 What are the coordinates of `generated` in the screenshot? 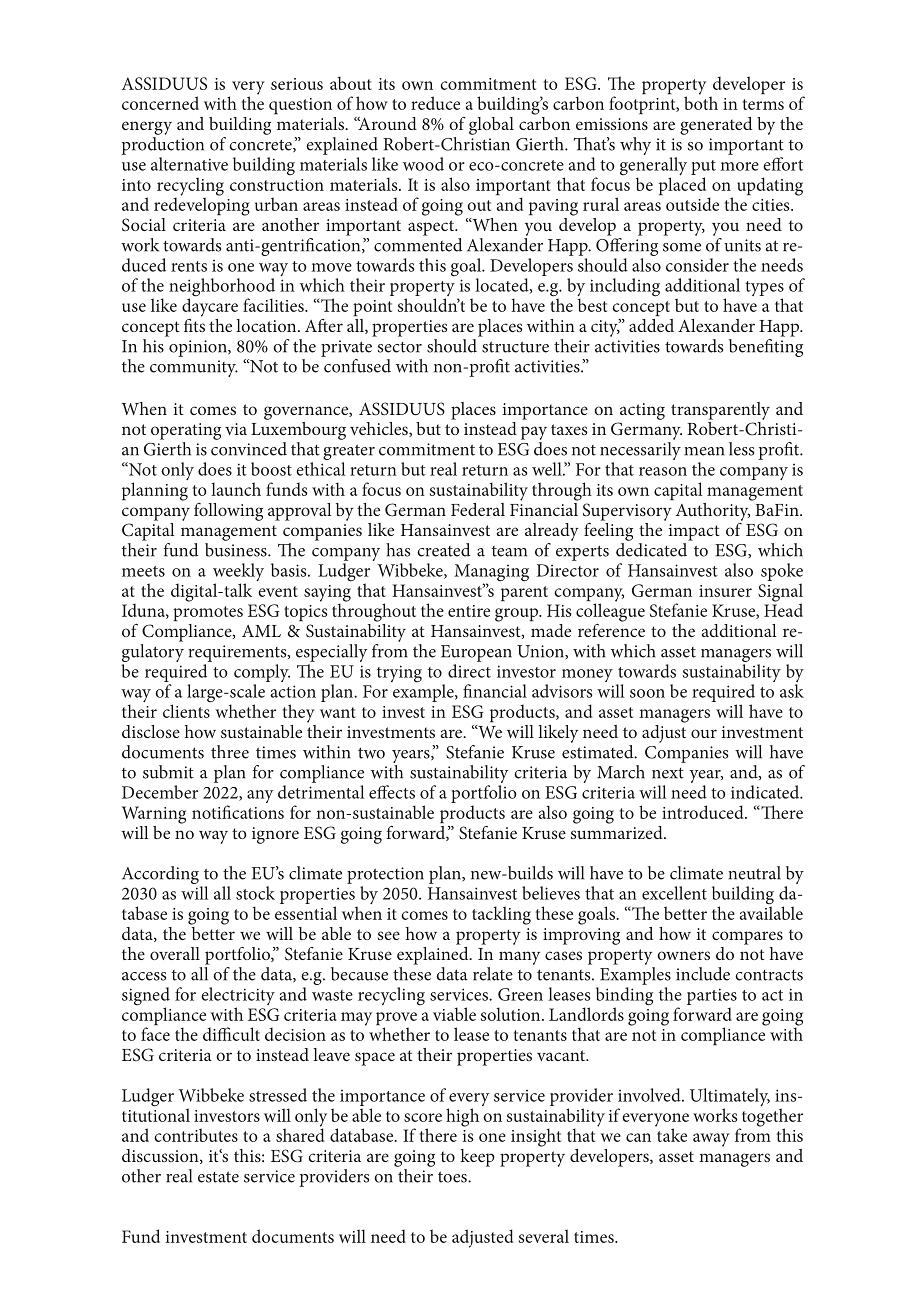 It's located at (716, 126).
